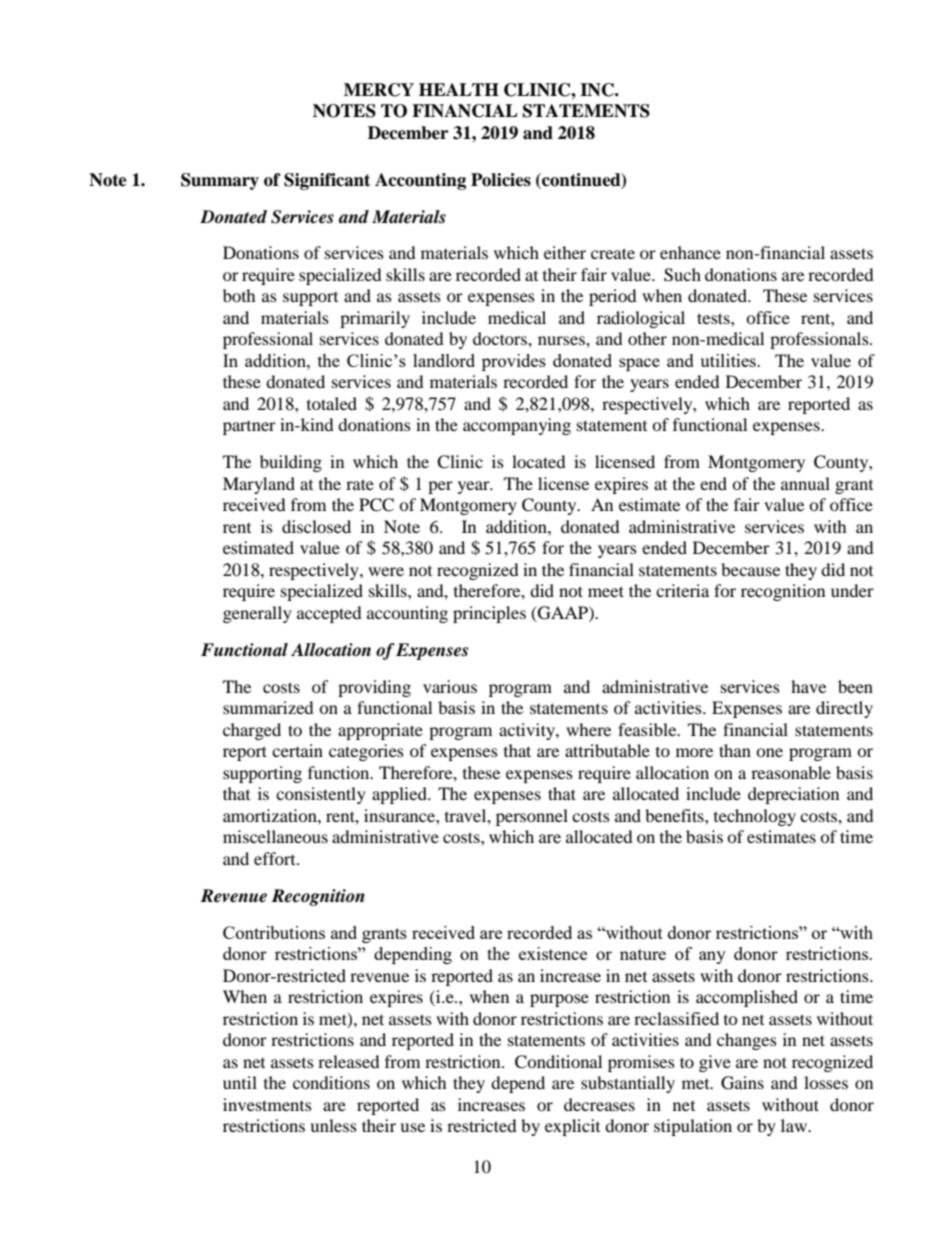 The width and height of the screenshot is (952, 1233). What do you see at coordinates (327, 181) in the screenshot?
I see `Significant` at bounding box center [327, 181].
